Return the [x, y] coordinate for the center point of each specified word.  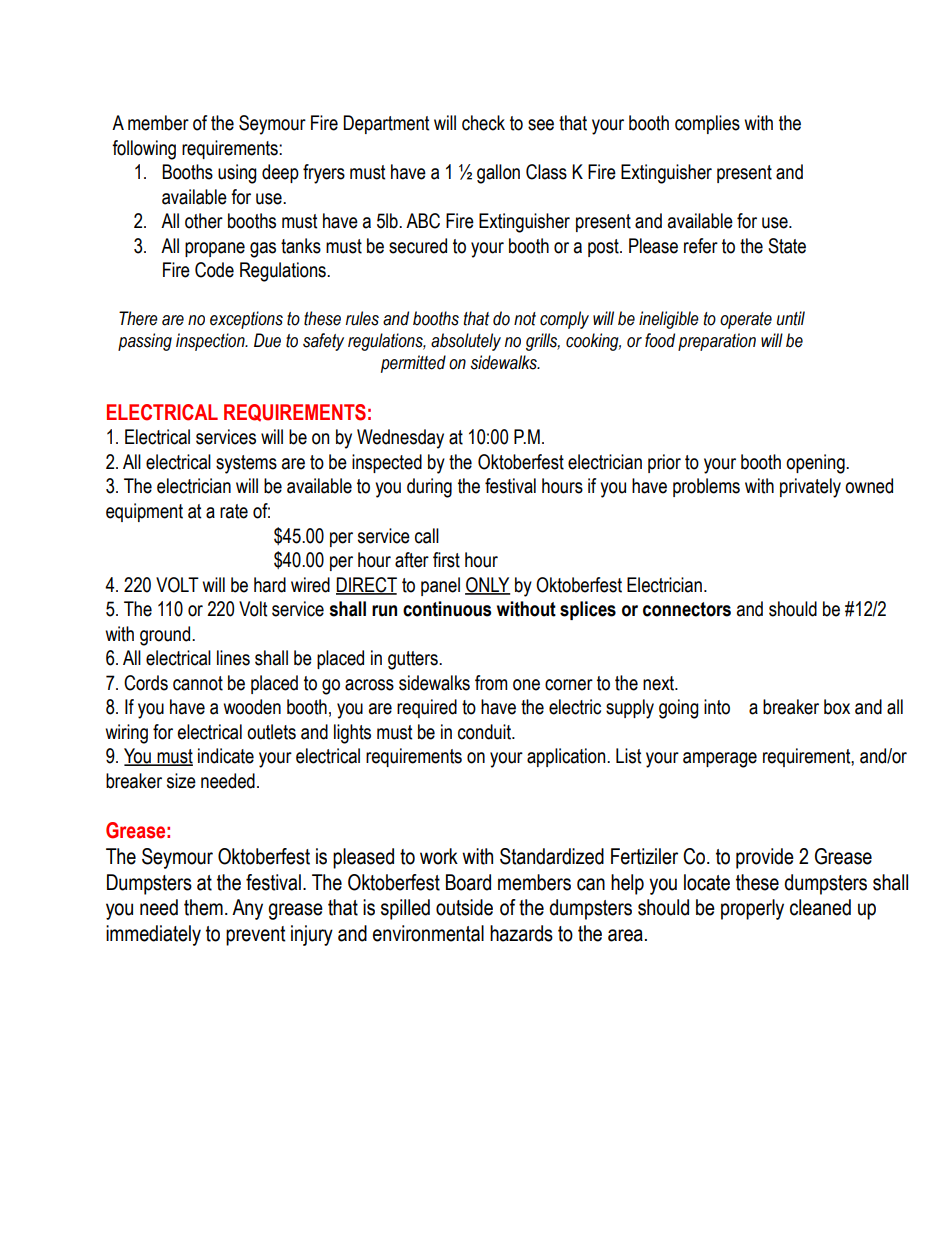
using [237, 174]
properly [752, 909]
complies [707, 124]
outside [464, 907]
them [203, 907]
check [483, 123]
